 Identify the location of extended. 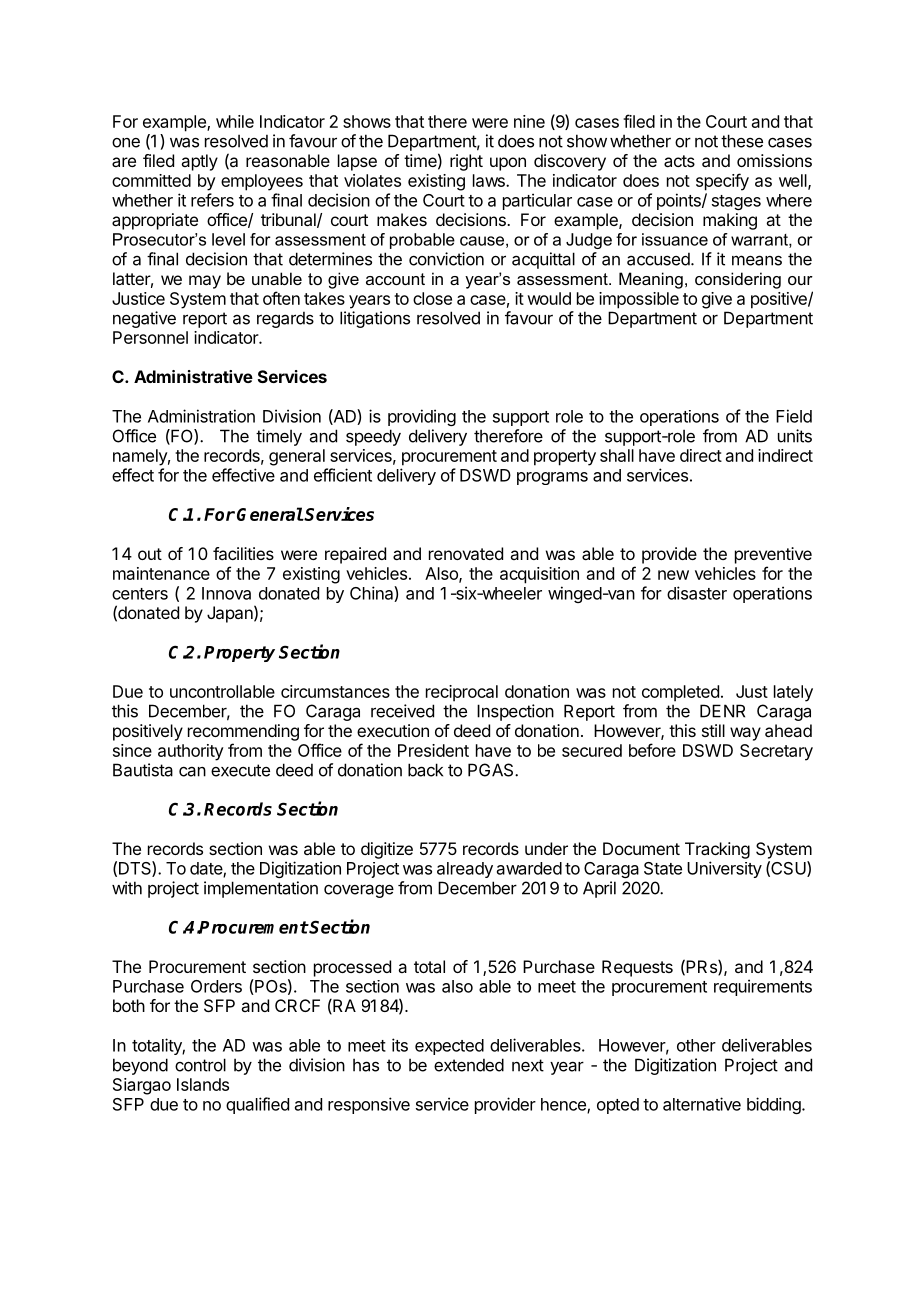
(469, 1065).
